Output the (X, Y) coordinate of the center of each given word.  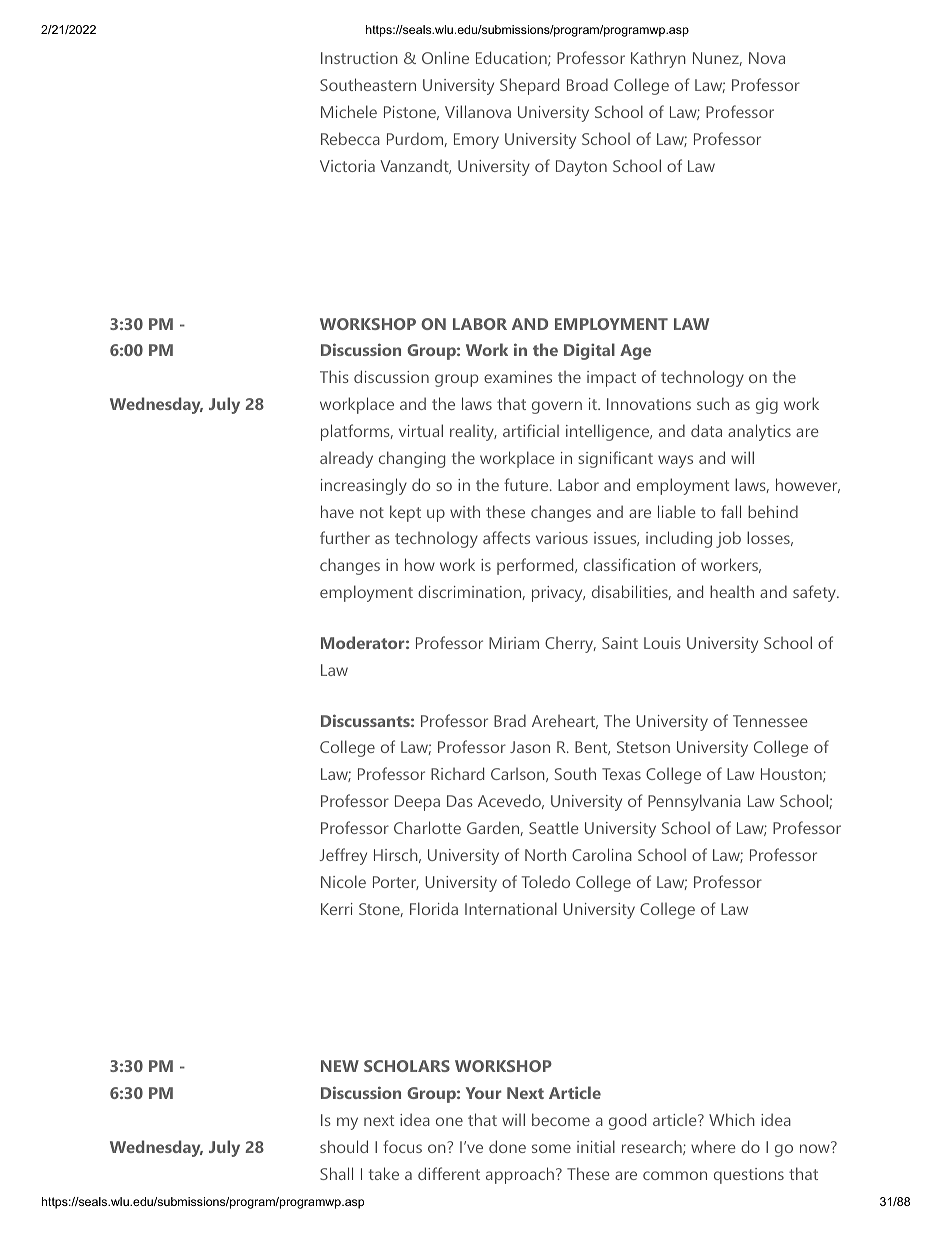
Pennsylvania (694, 802)
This (334, 376)
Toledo (546, 881)
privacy (558, 594)
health (732, 591)
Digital (589, 351)
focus (402, 1146)
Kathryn (658, 59)
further (345, 537)
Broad (587, 84)
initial (596, 1146)
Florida (434, 908)
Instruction (359, 58)
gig (767, 406)
